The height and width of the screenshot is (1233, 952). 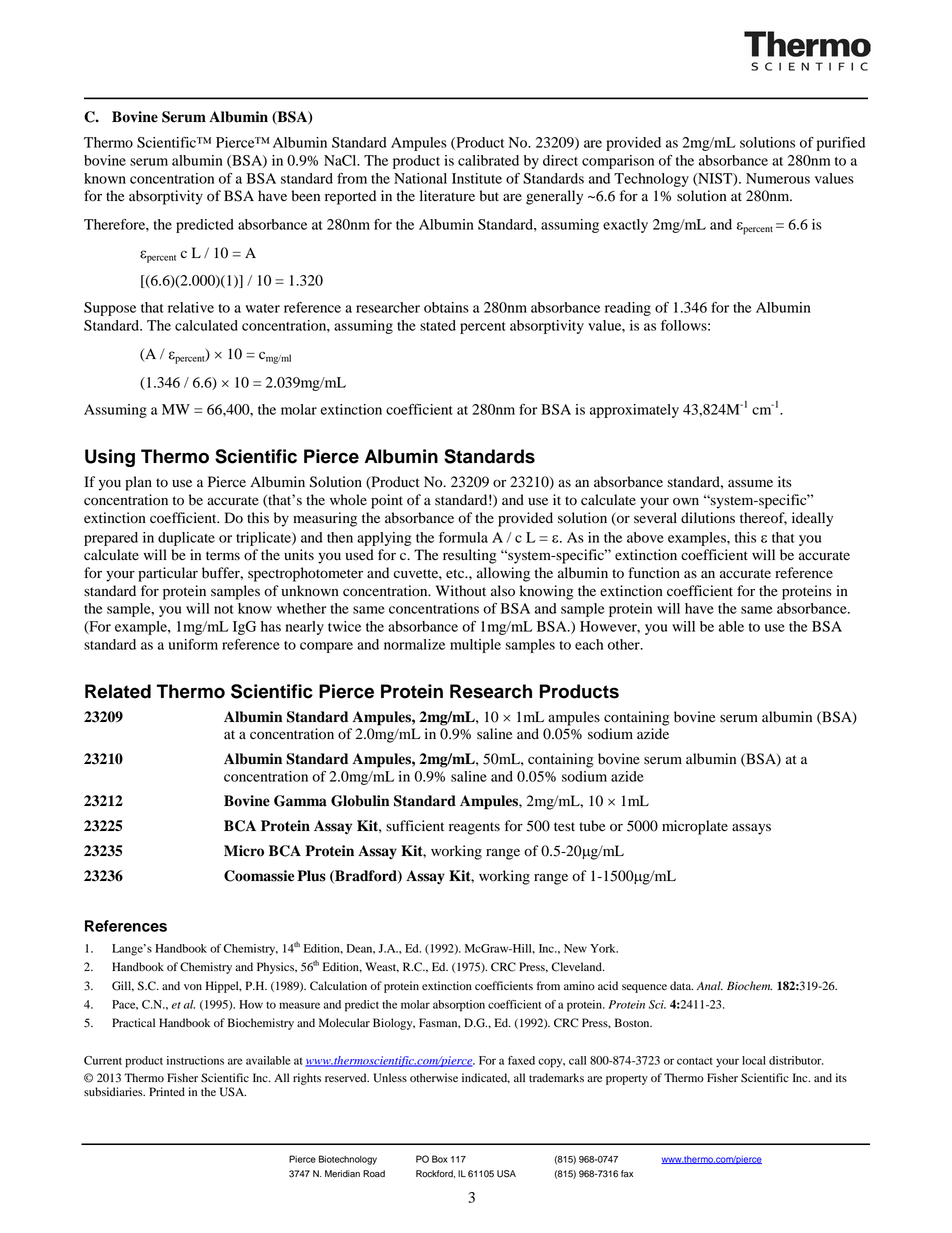 What do you see at coordinates (167, 1092) in the screenshot?
I see `Printed` at bounding box center [167, 1092].
